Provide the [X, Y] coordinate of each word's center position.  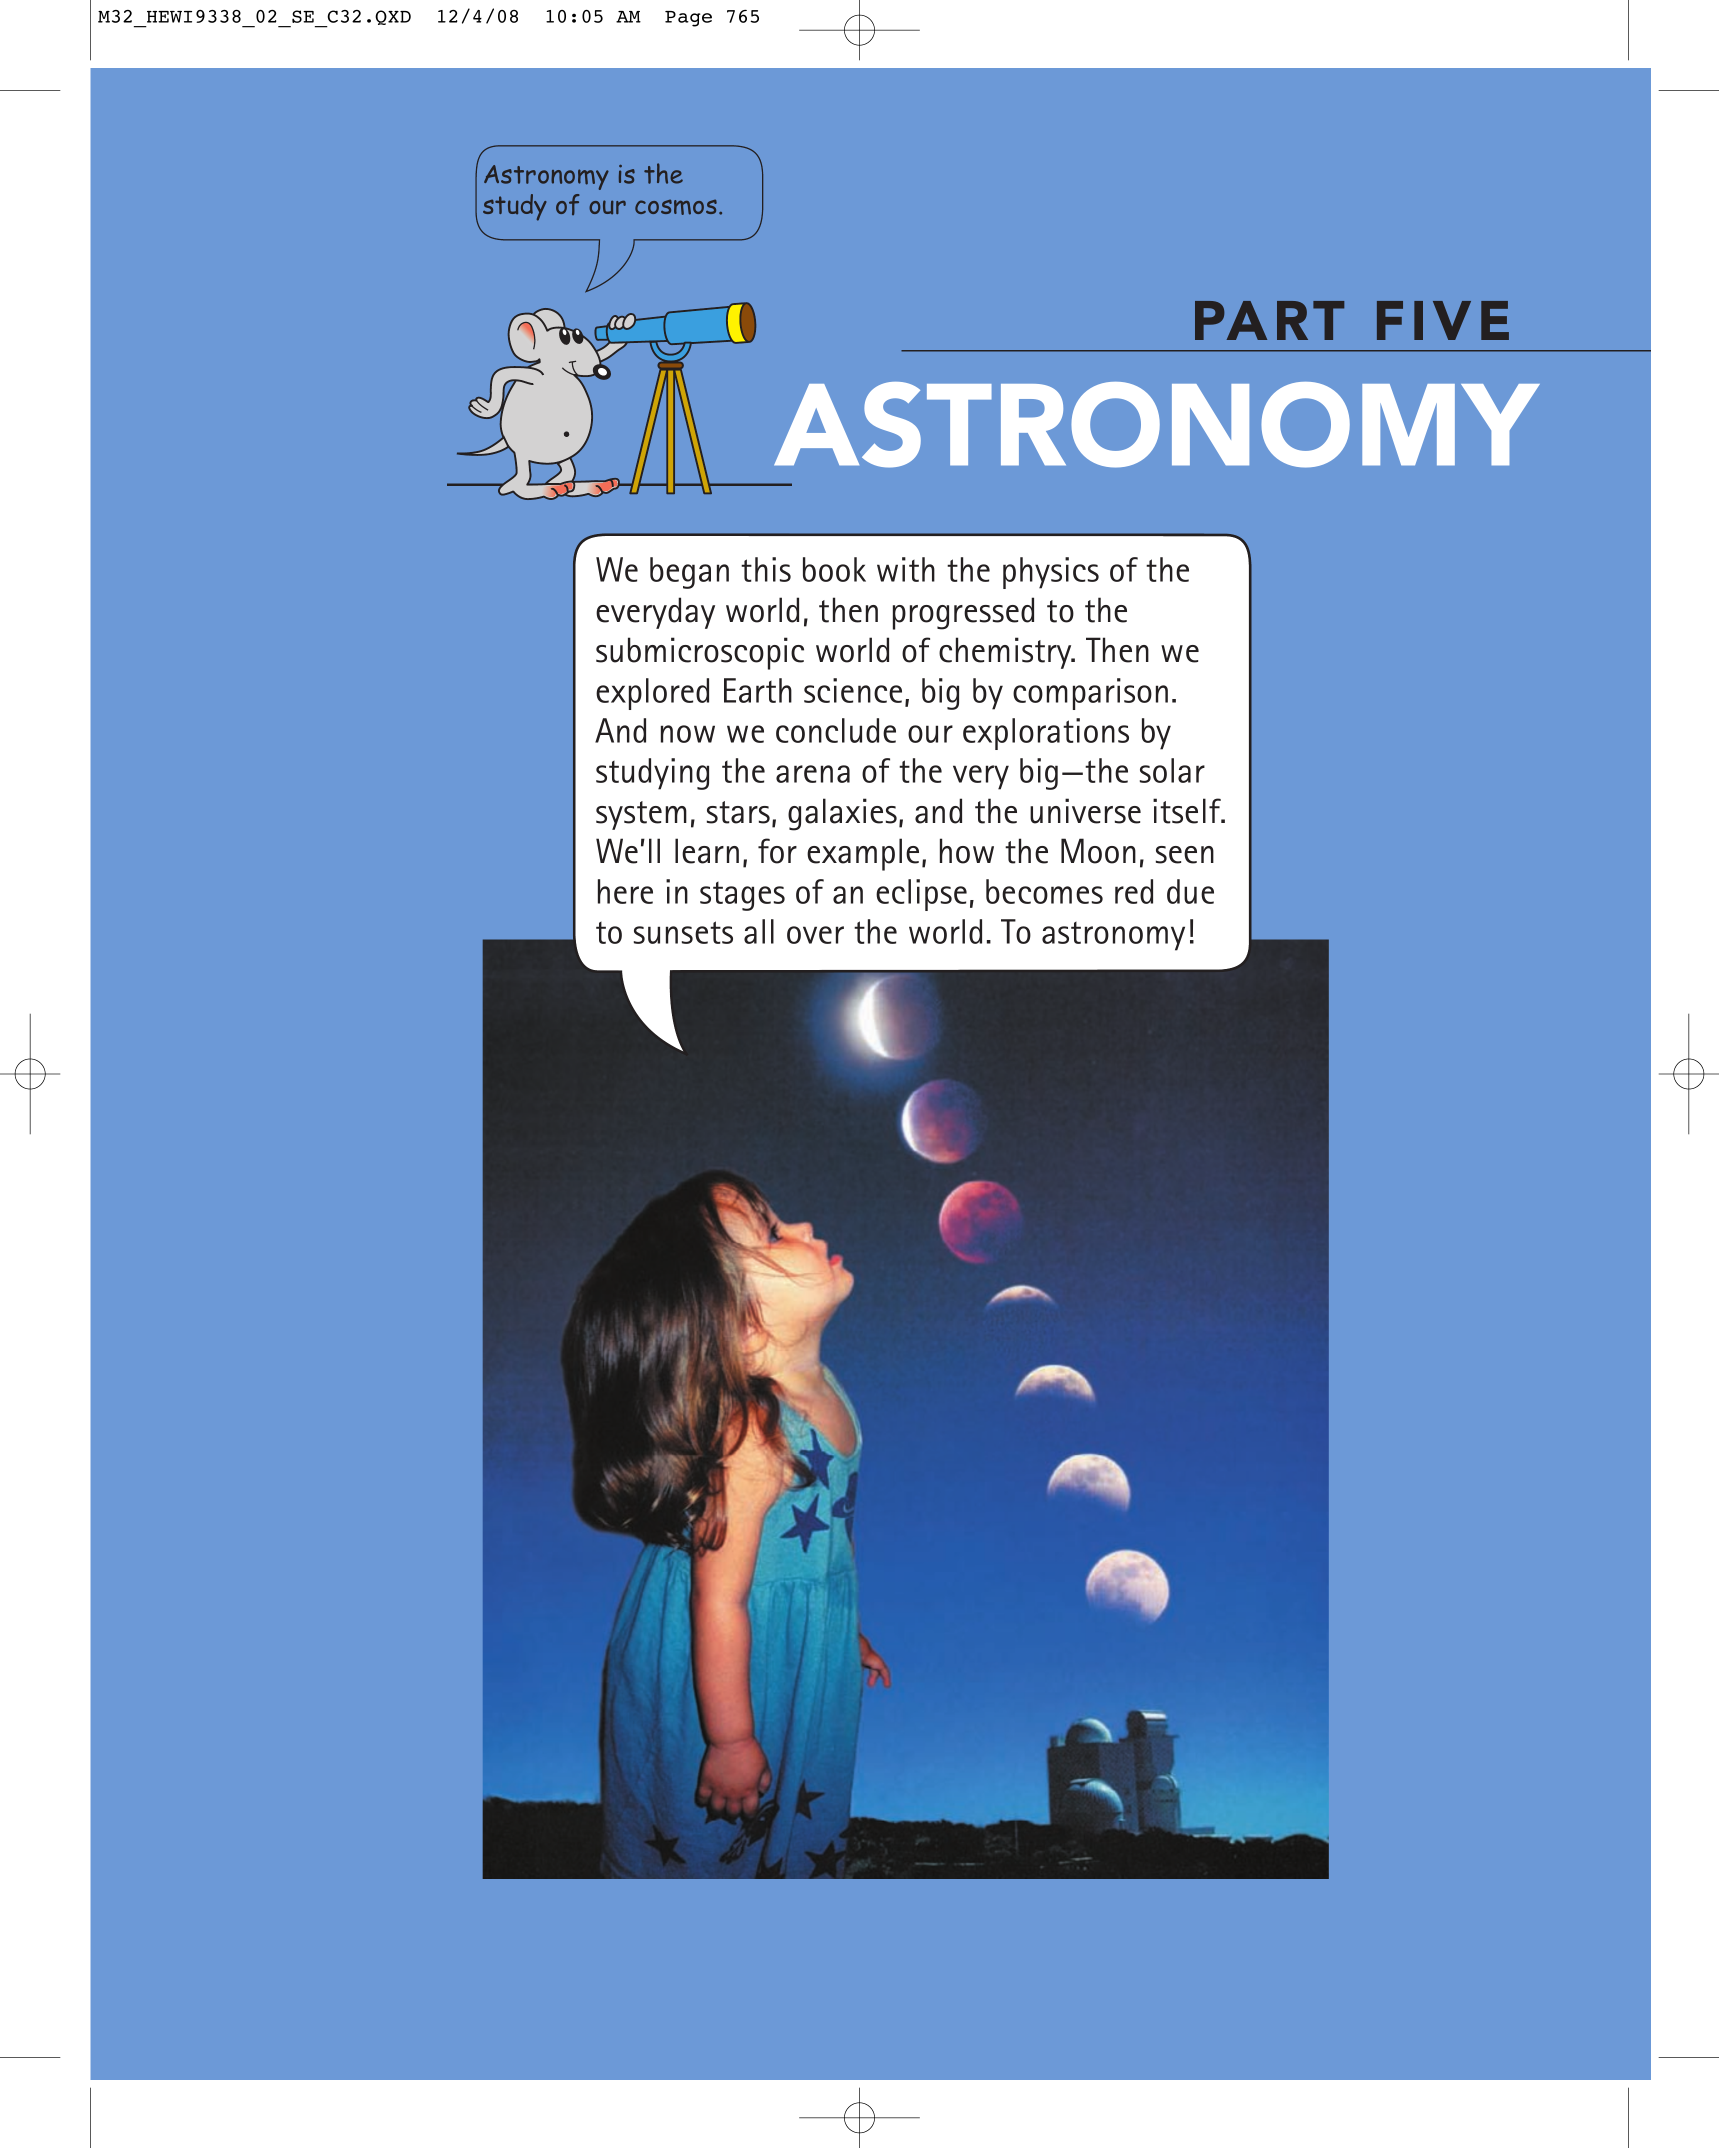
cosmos [676, 207]
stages [742, 896]
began [689, 573]
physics [1051, 573]
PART [1269, 320]
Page [688, 19]
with [906, 569]
